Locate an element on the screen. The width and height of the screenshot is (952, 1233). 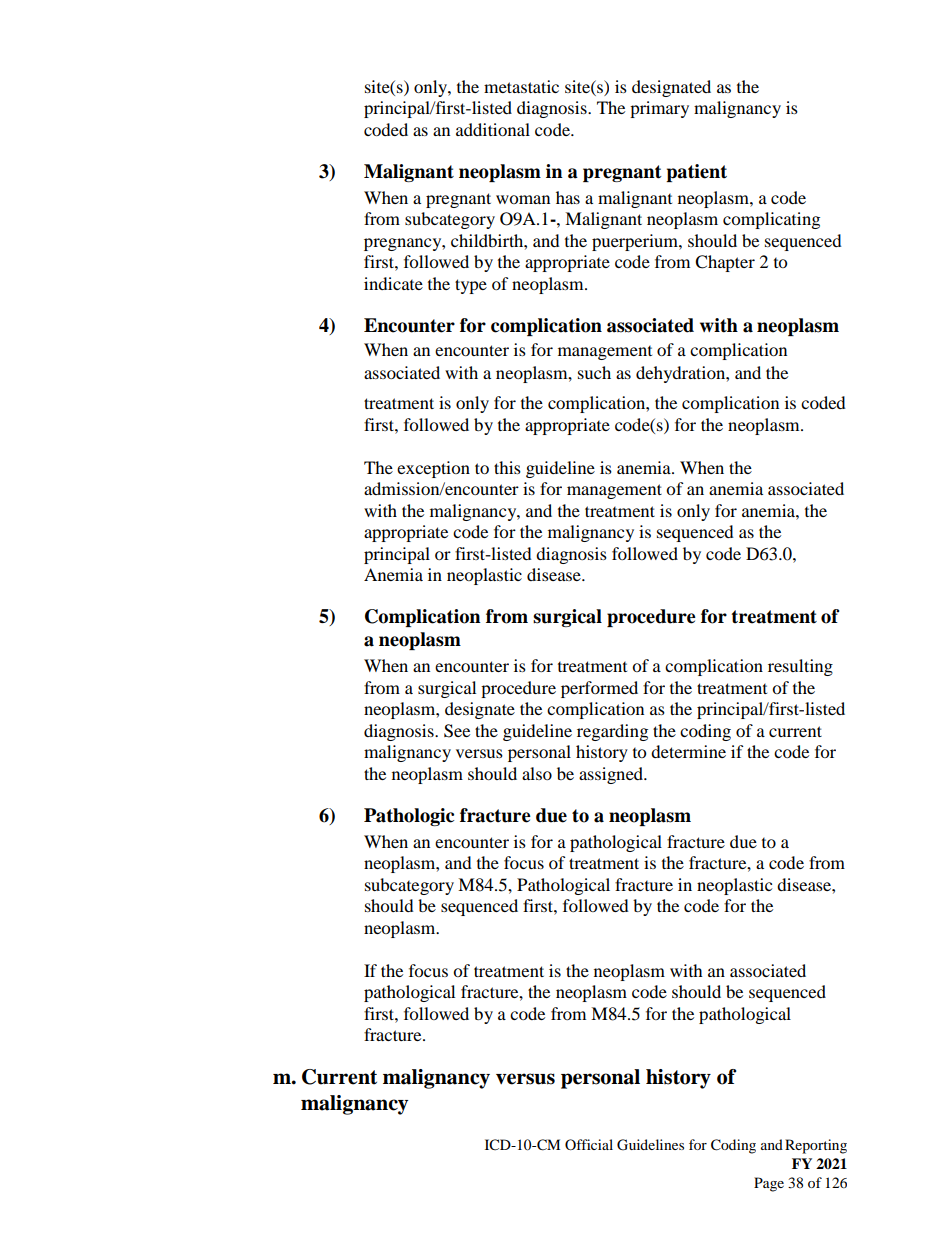
assigned is located at coordinates (612, 775).
